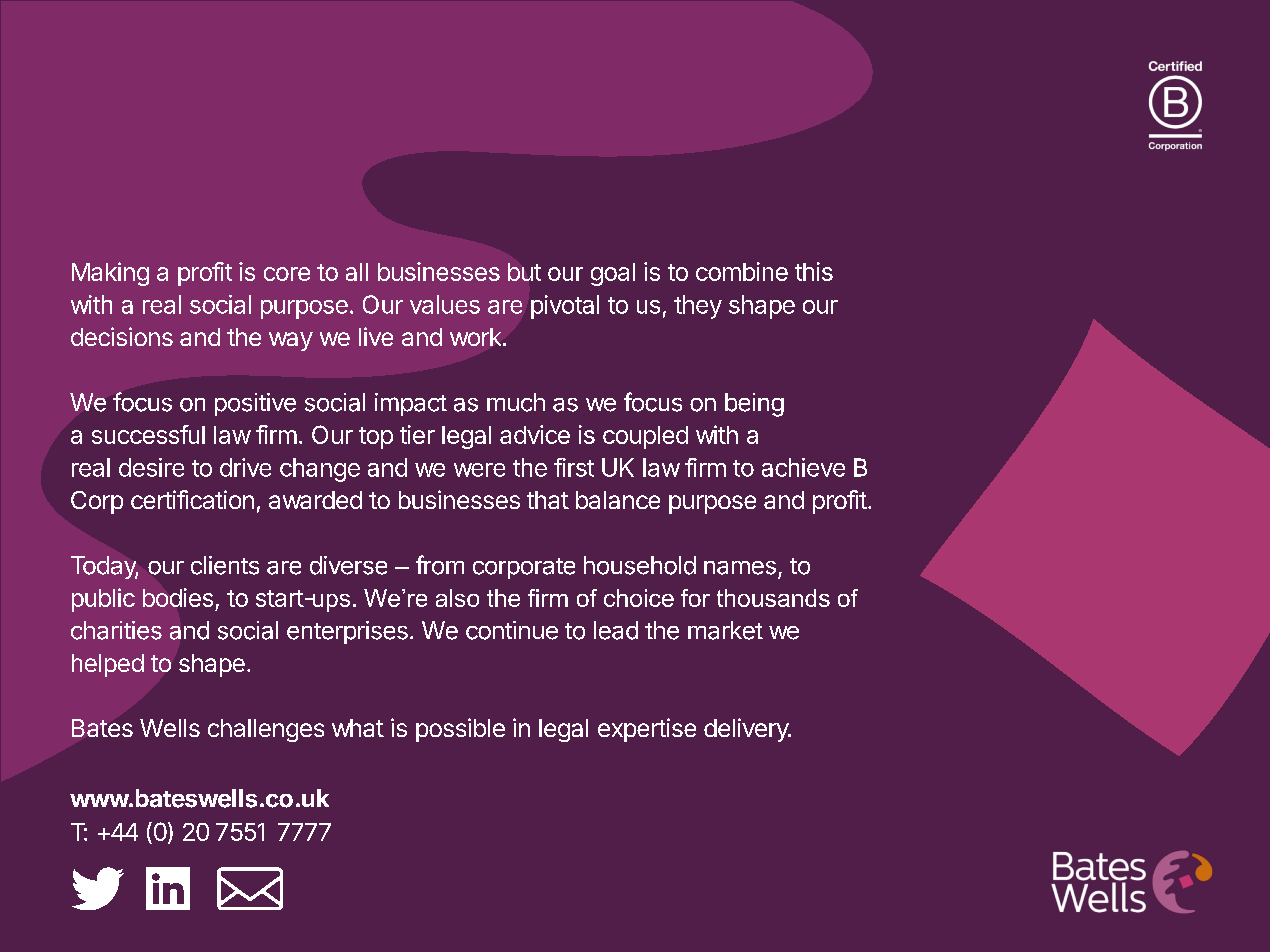 The height and width of the screenshot is (952, 1270). What do you see at coordinates (445, 304) in the screenshot?
I see `values` at bounding box center [445, 304].
